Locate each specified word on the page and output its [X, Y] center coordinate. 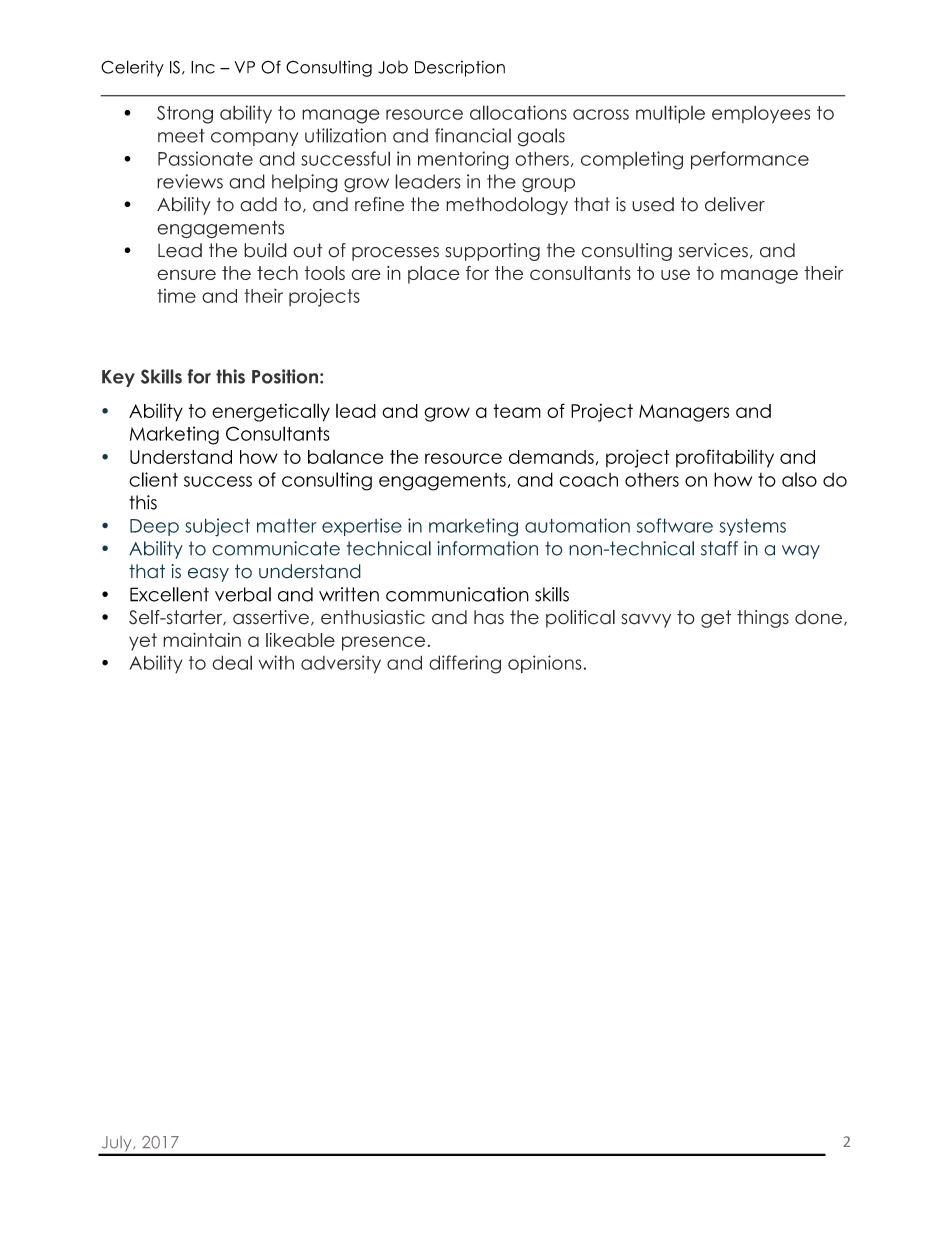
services [713, 250]
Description [460, 68]
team [517, 411]
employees [761, 114]
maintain [202, 639]
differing [465, 664]
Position [285, 376]
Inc [203, 67]
